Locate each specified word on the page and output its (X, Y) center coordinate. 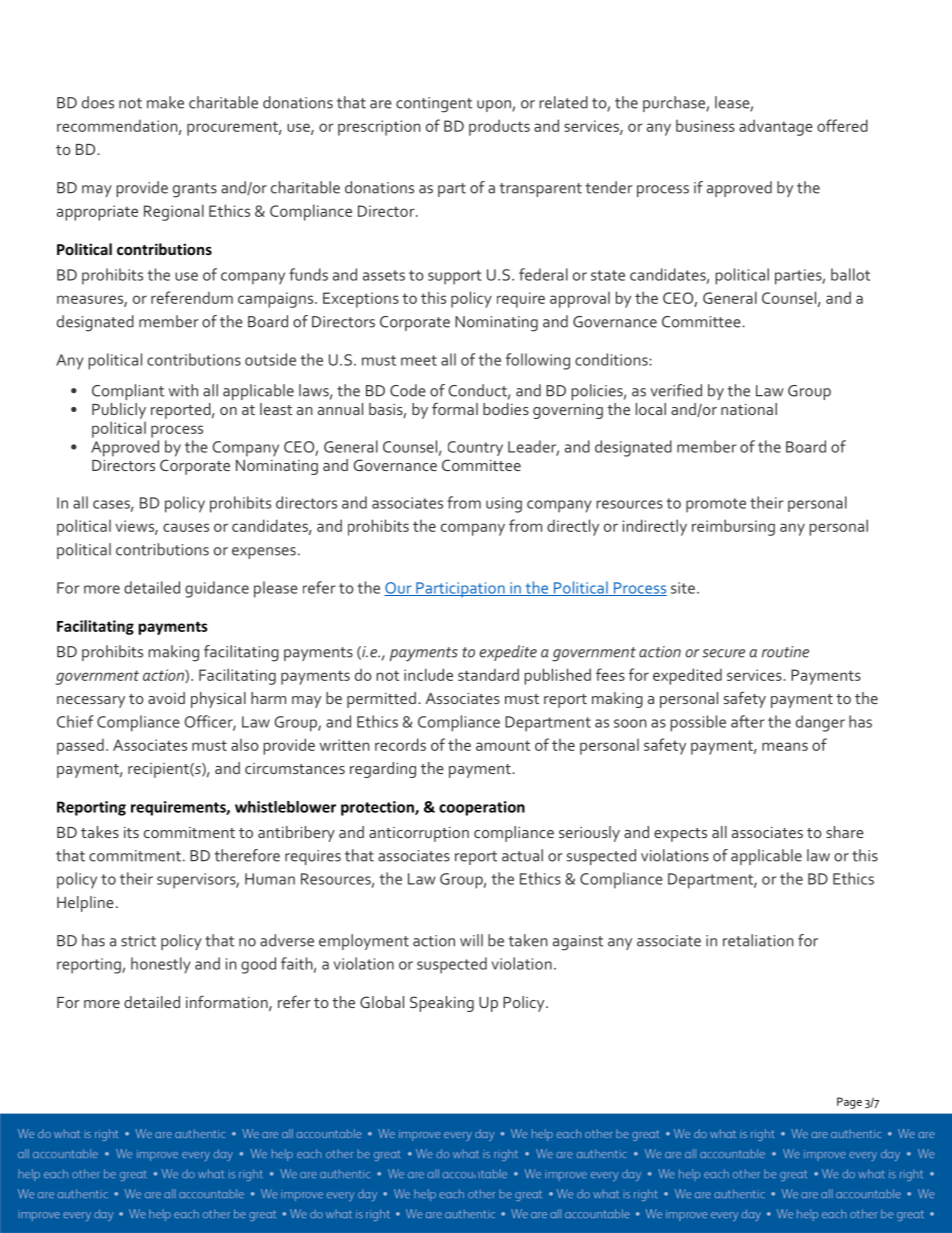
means (785, 746)
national (749, 409)
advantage (776, 127)
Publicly (119, 411)
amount (503, 746)
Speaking (442, 1004)
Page (849, 1103)
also (245, 745)
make (165, 102)
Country (475, 448)
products (499, 127)
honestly (161, 965)
